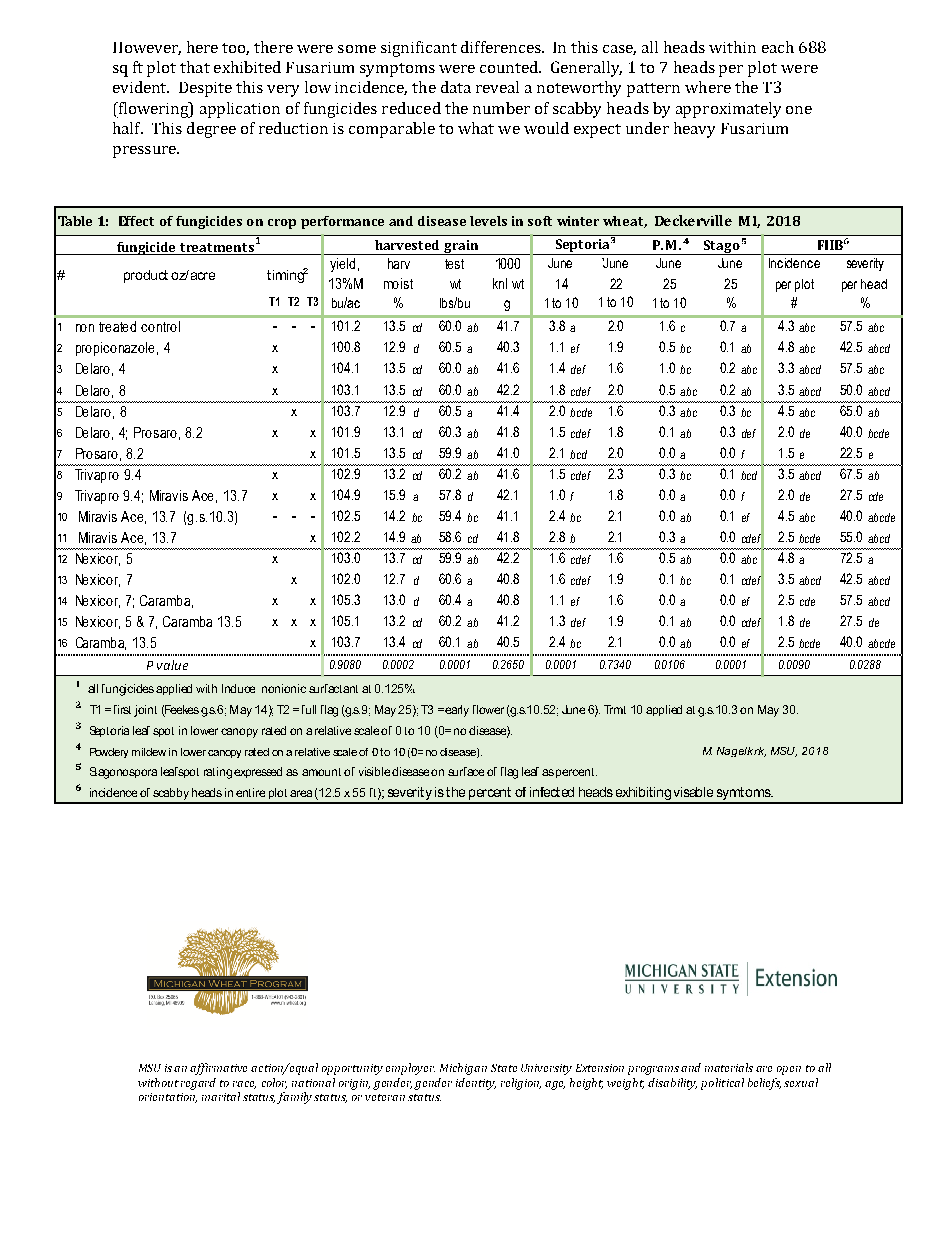  I want to click on approximately, so click(728, 110).
